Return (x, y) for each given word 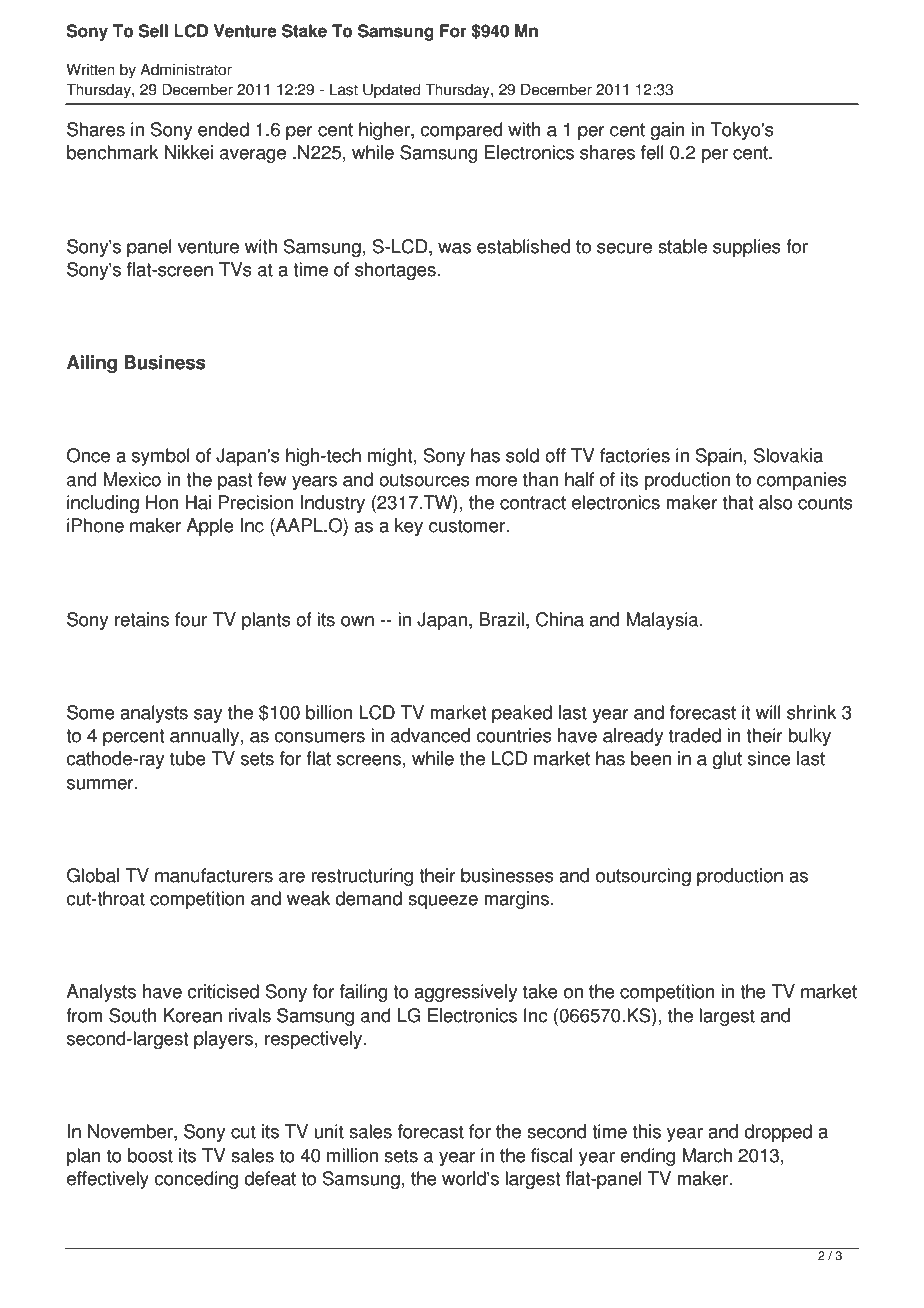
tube (188, 758)
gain (667, 131)
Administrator (186, 69)
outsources (424, 480)
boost (150, 1155)
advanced (430, 735)
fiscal (552, 1155)
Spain (719, 457)
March (707, 1155)
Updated (391, 91)
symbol (161, 457)
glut (727, 760)
